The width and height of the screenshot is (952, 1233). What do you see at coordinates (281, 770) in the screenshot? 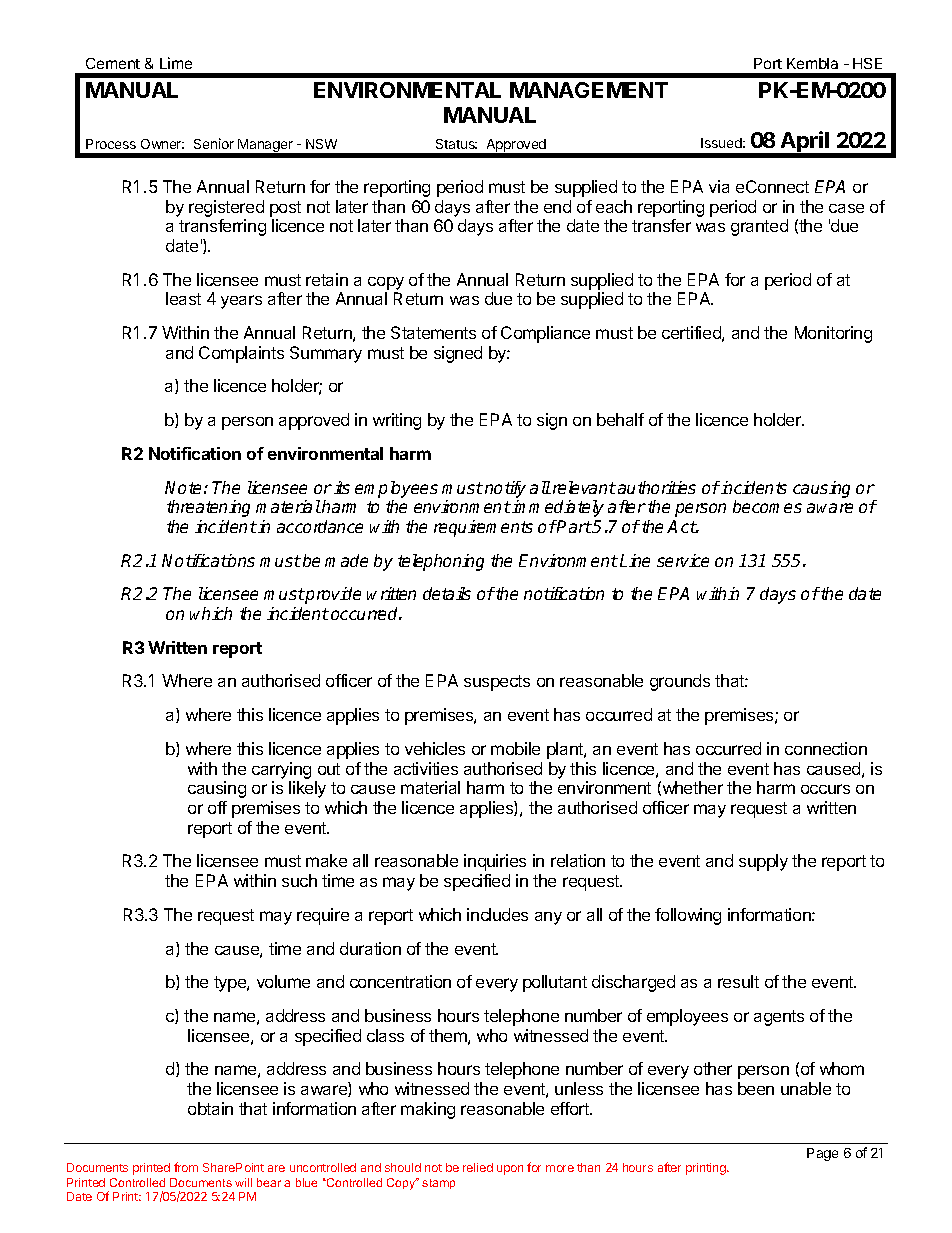
I see `carrying` at bounding box center [281, 770].
